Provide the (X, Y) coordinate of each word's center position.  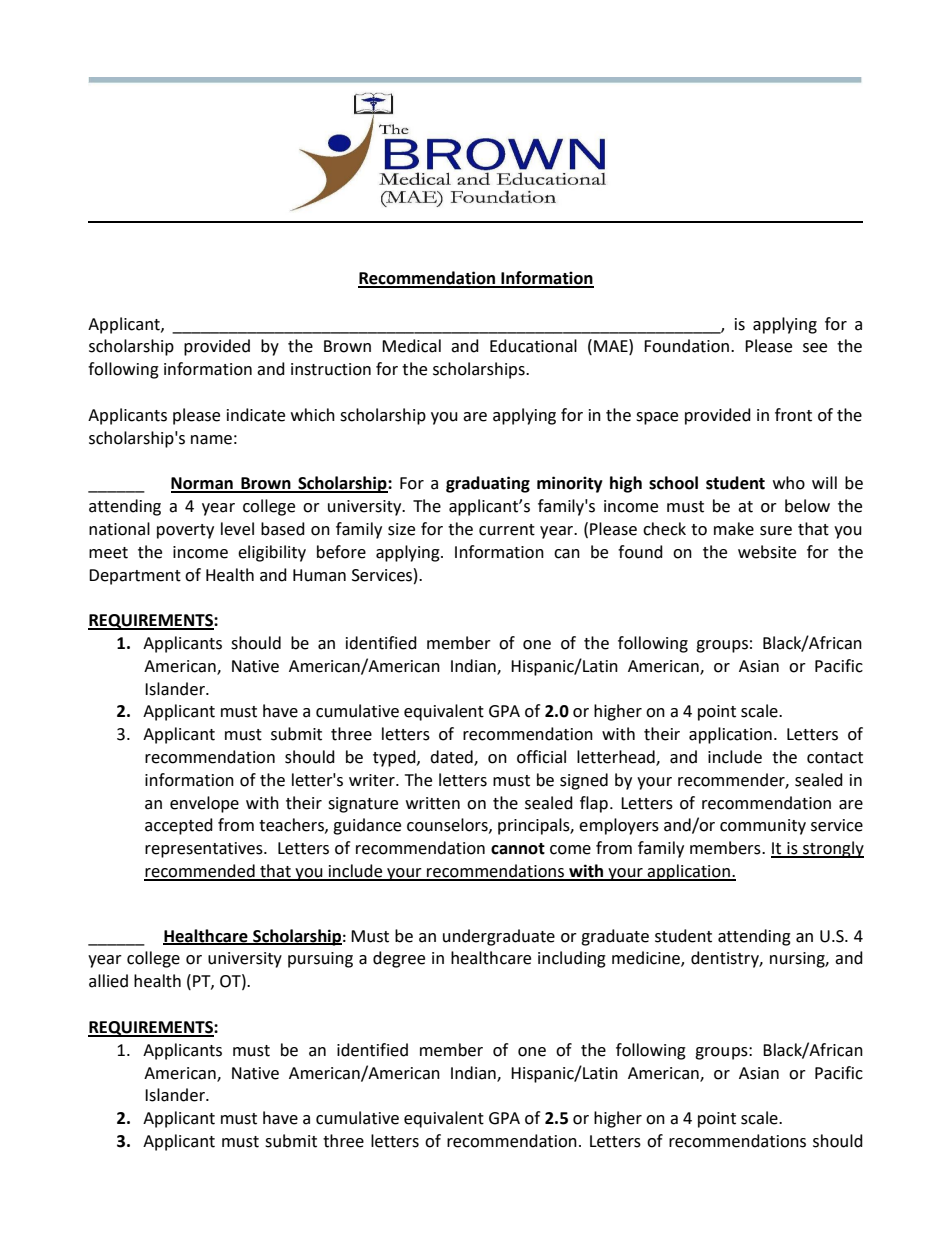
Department (135, 577)
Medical (411, 346)
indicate (256, 415)
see (815, 348)
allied (108, 981)
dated (452, 758)
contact (835, 758)
